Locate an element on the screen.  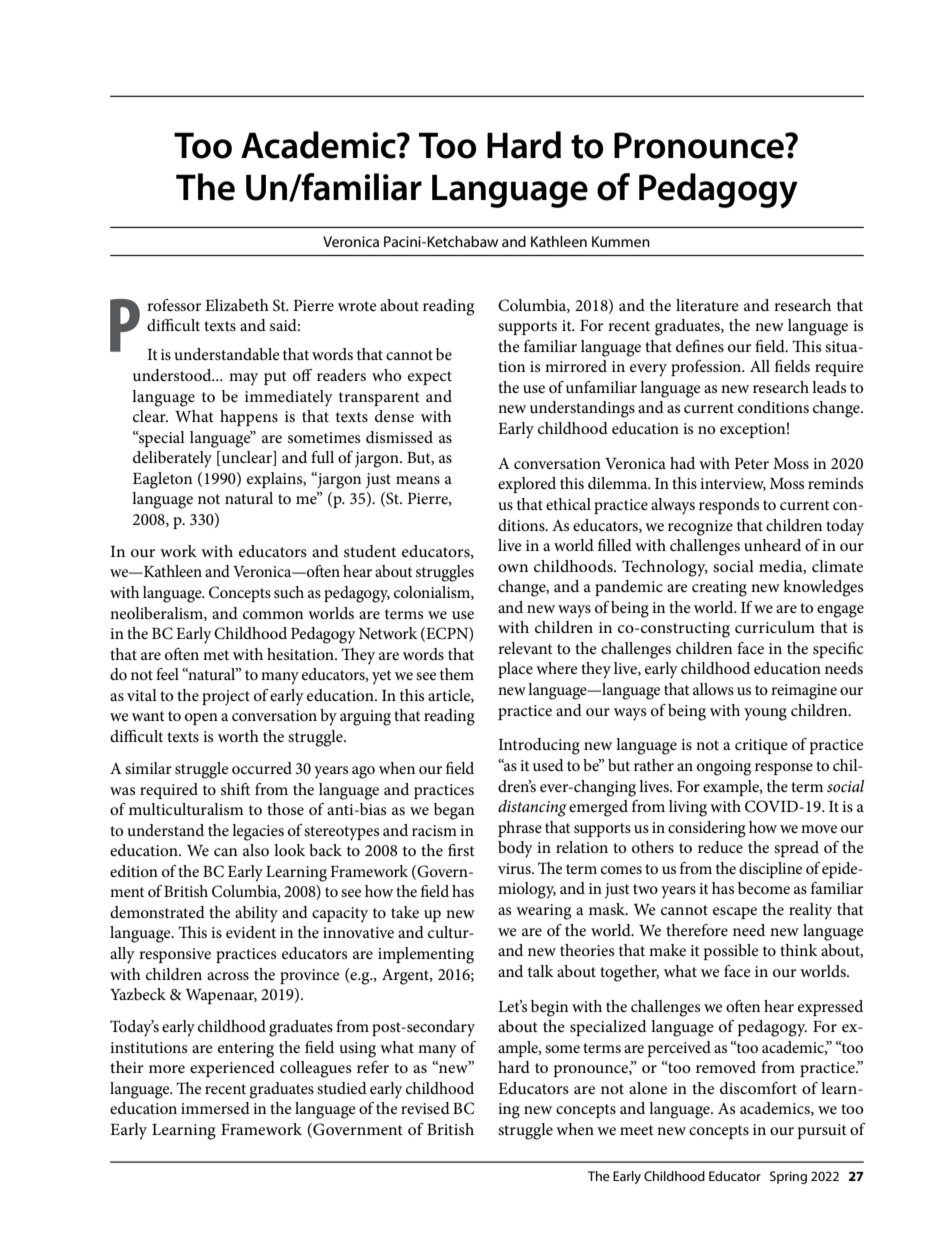
expect is located at coordinates (430, 378).
